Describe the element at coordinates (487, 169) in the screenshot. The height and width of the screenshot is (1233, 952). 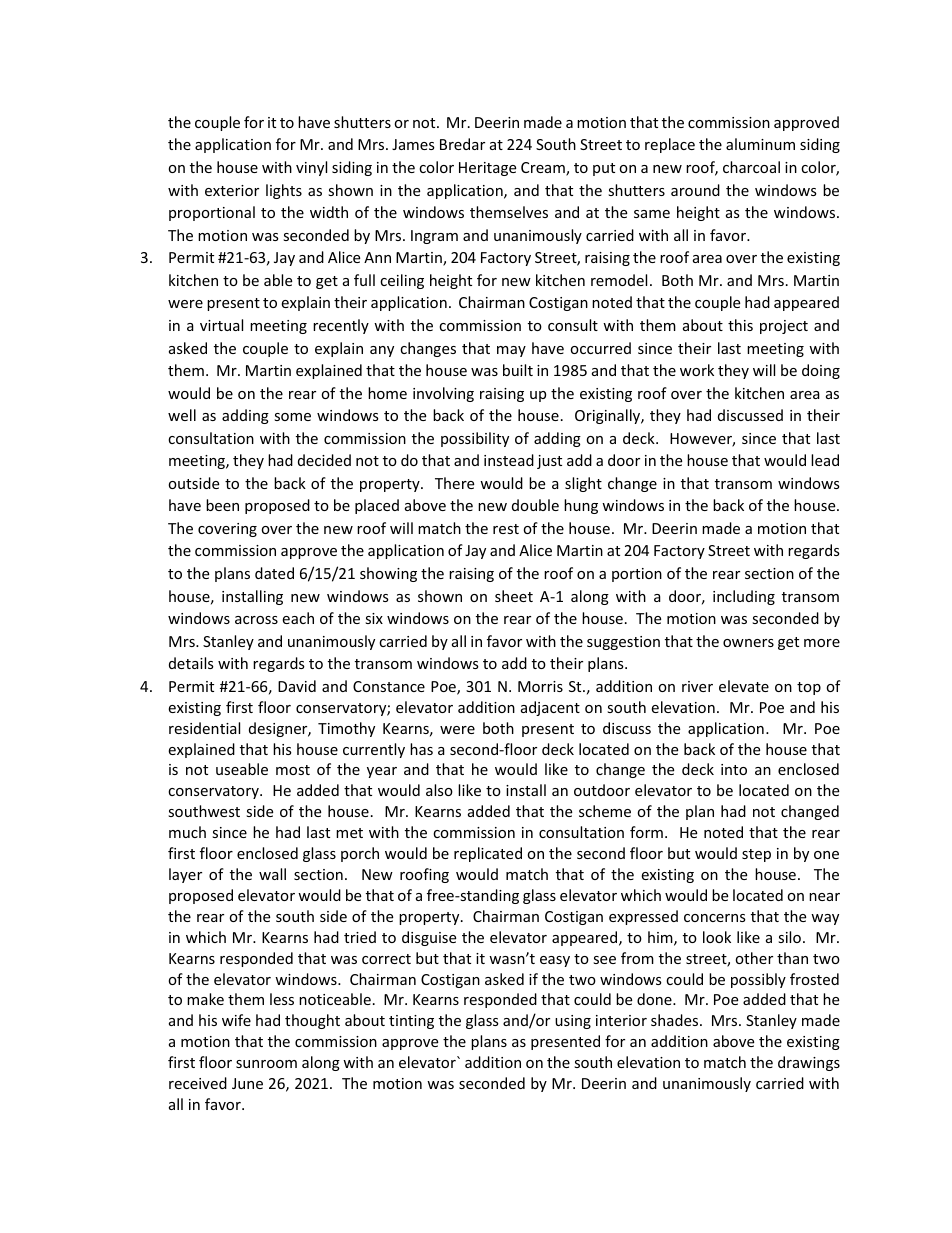
I see `Heritage` at that location.
